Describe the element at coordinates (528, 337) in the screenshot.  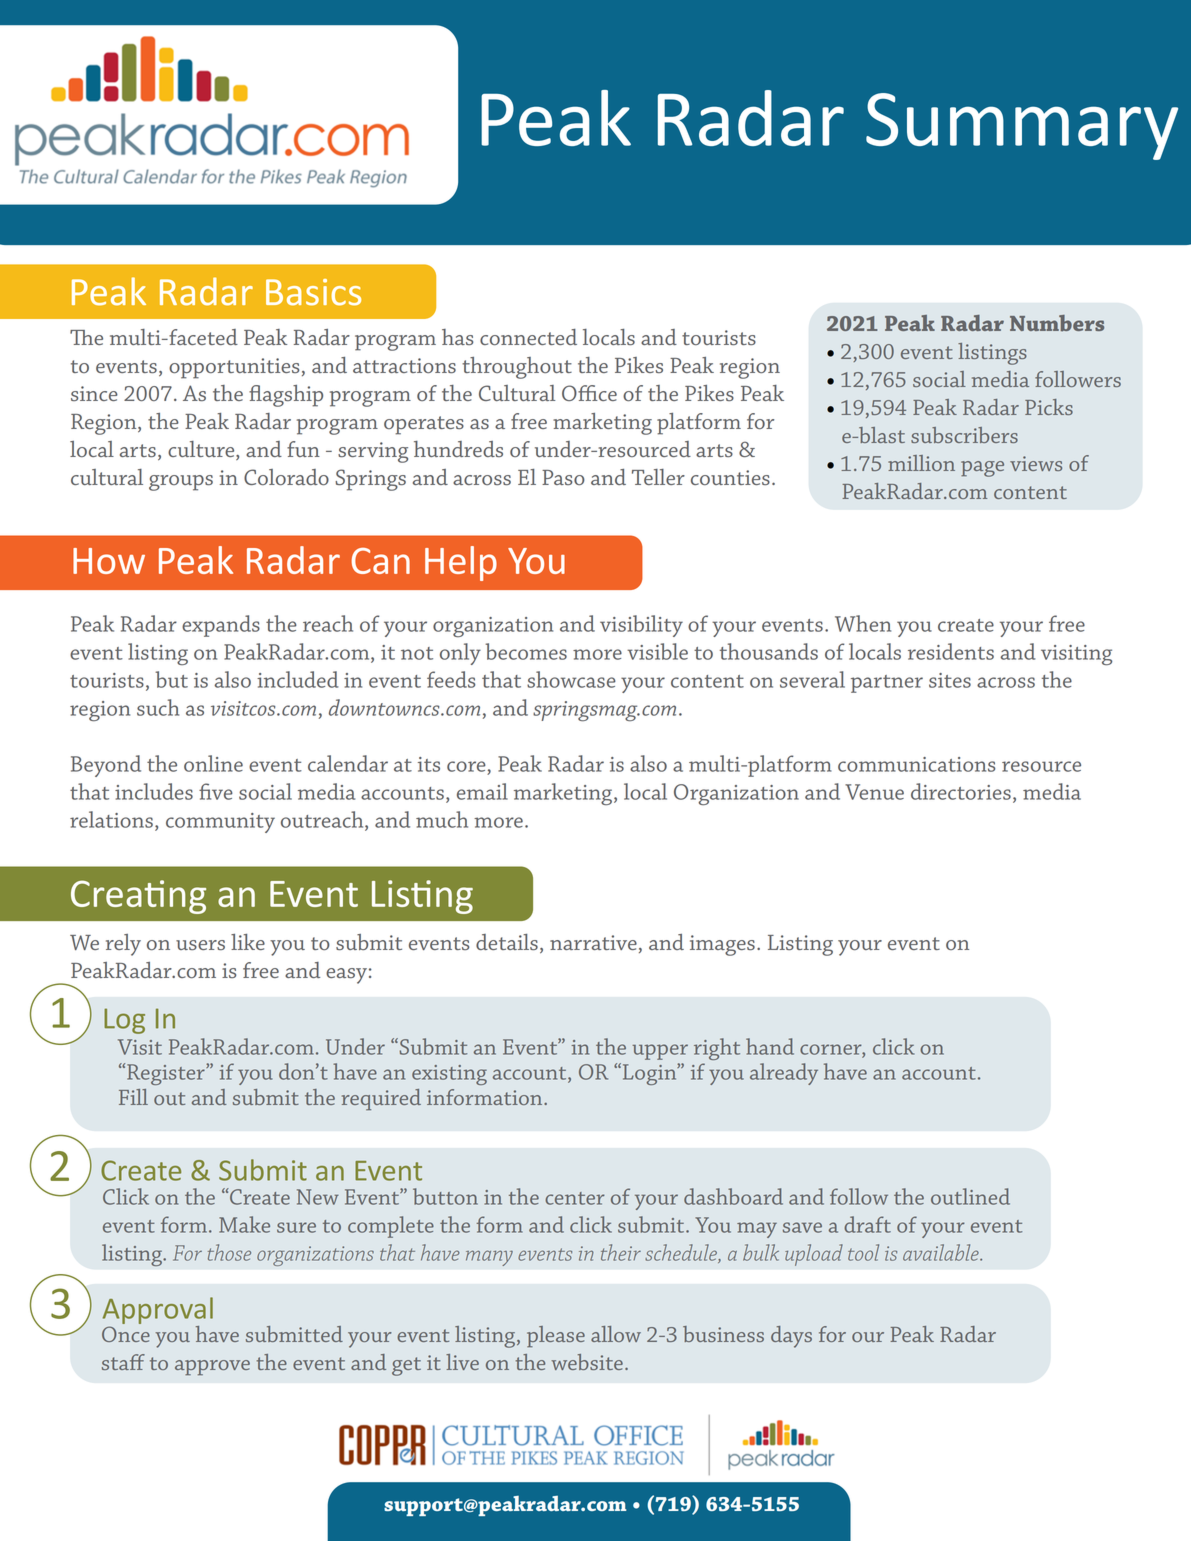
I see `connected` at that location.
